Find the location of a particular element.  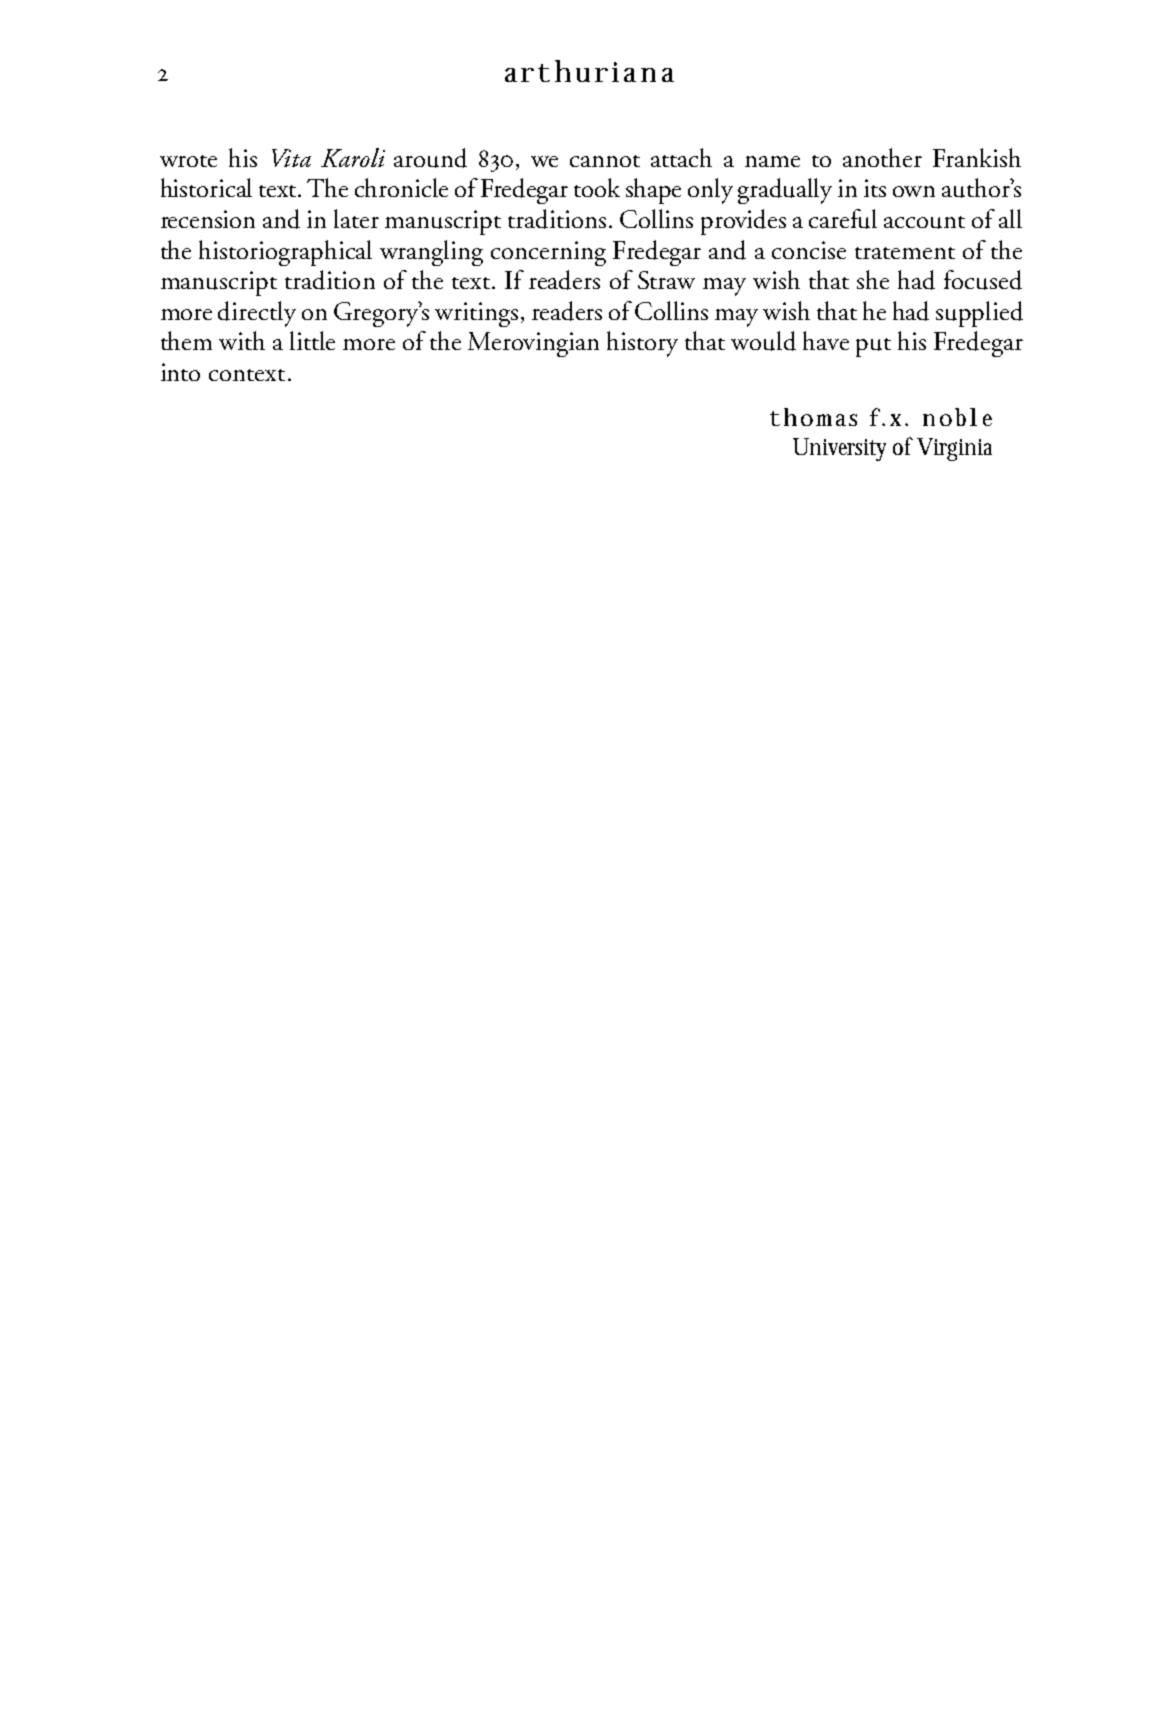

into is located at coordinates (180, 372).
